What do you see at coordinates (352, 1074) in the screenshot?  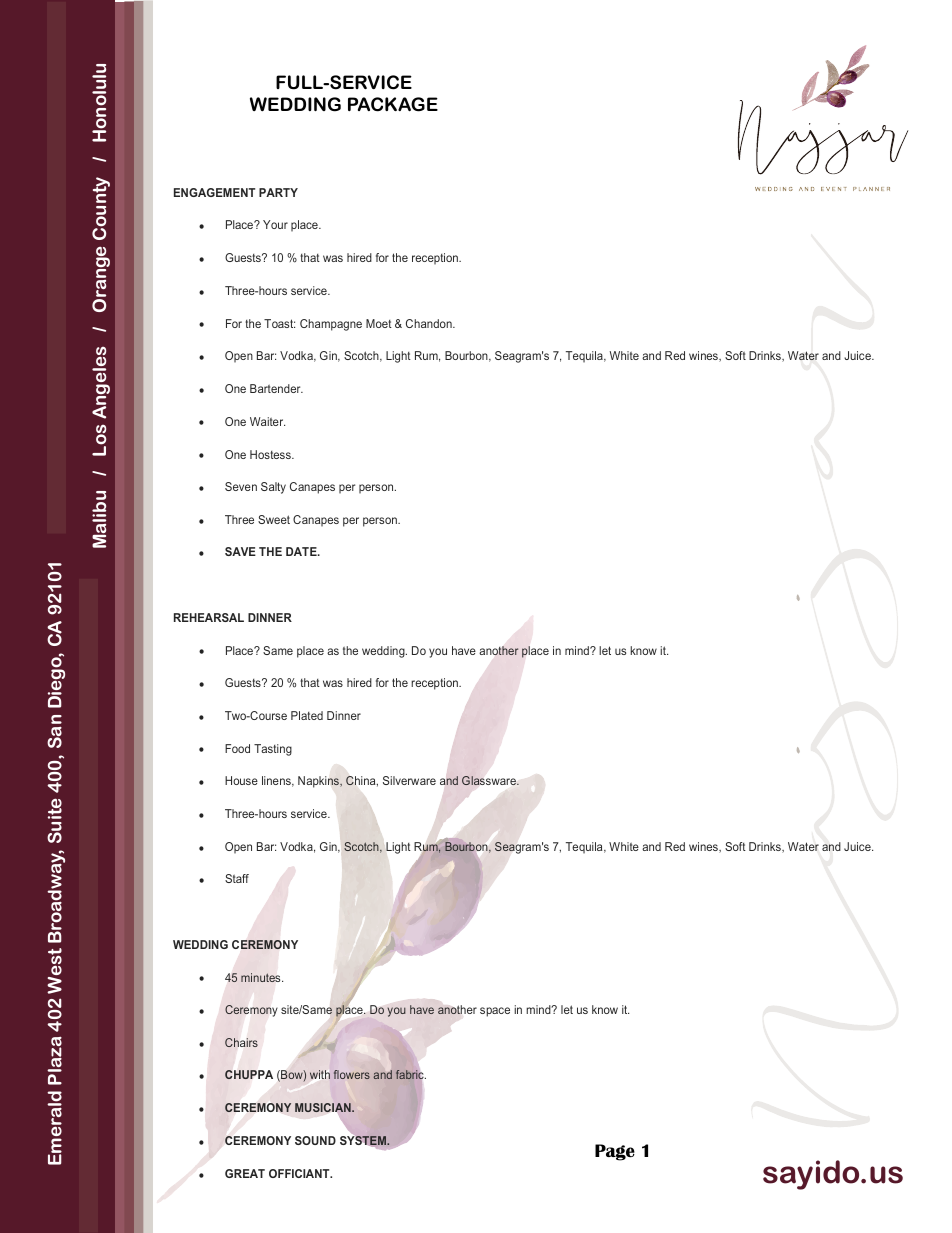 I see `flowers` at bounding box center [352, 1074].
